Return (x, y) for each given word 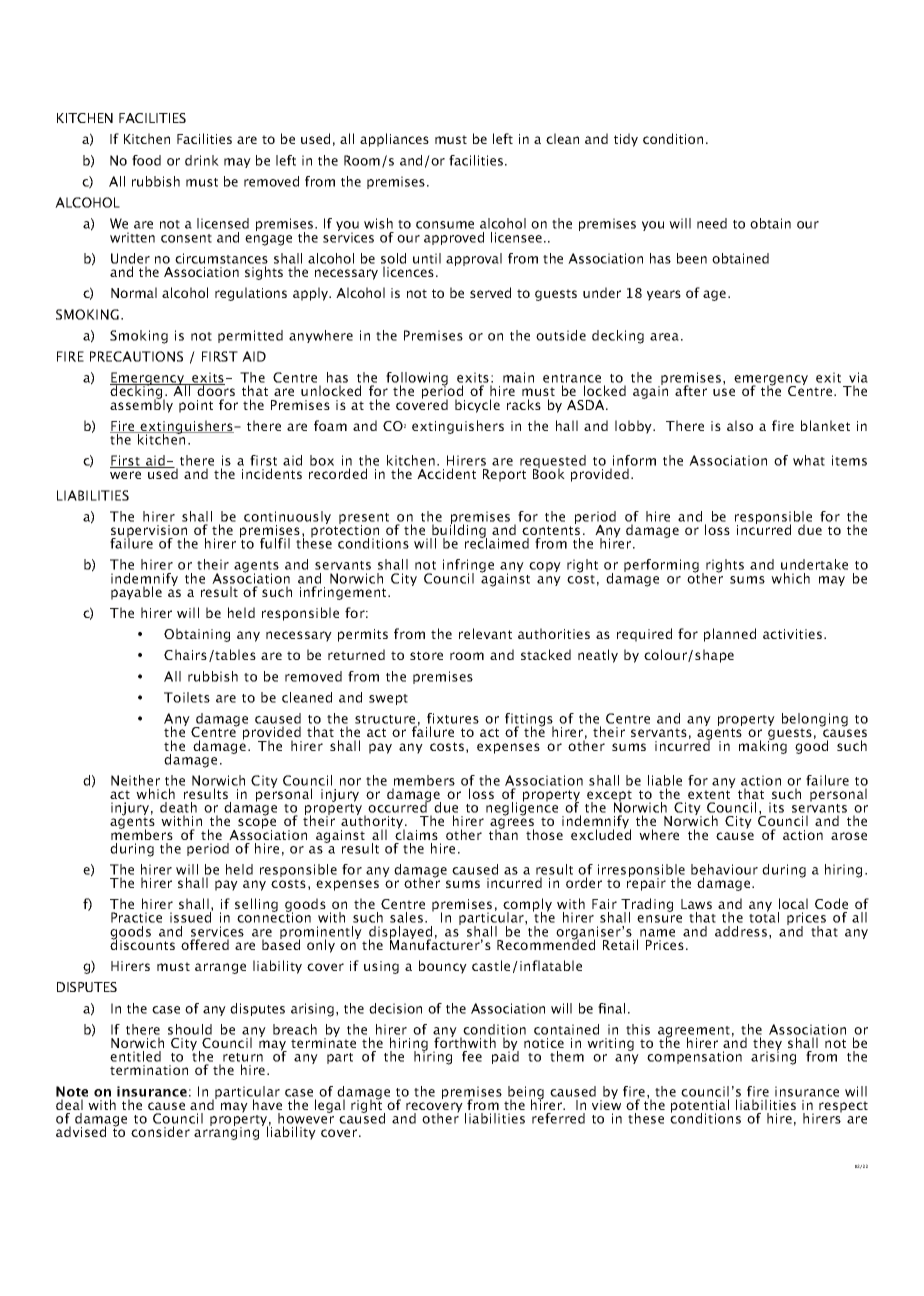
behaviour (724, 869)
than (503, 833)
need (712, 223)
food (146, 160)
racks (524, 404)
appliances (394, 140)
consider (160, 1131)
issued (191, 916)
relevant (485, 633)
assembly (141, 405)
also (740, 425)
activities (794, 634)
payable (136, 593)
